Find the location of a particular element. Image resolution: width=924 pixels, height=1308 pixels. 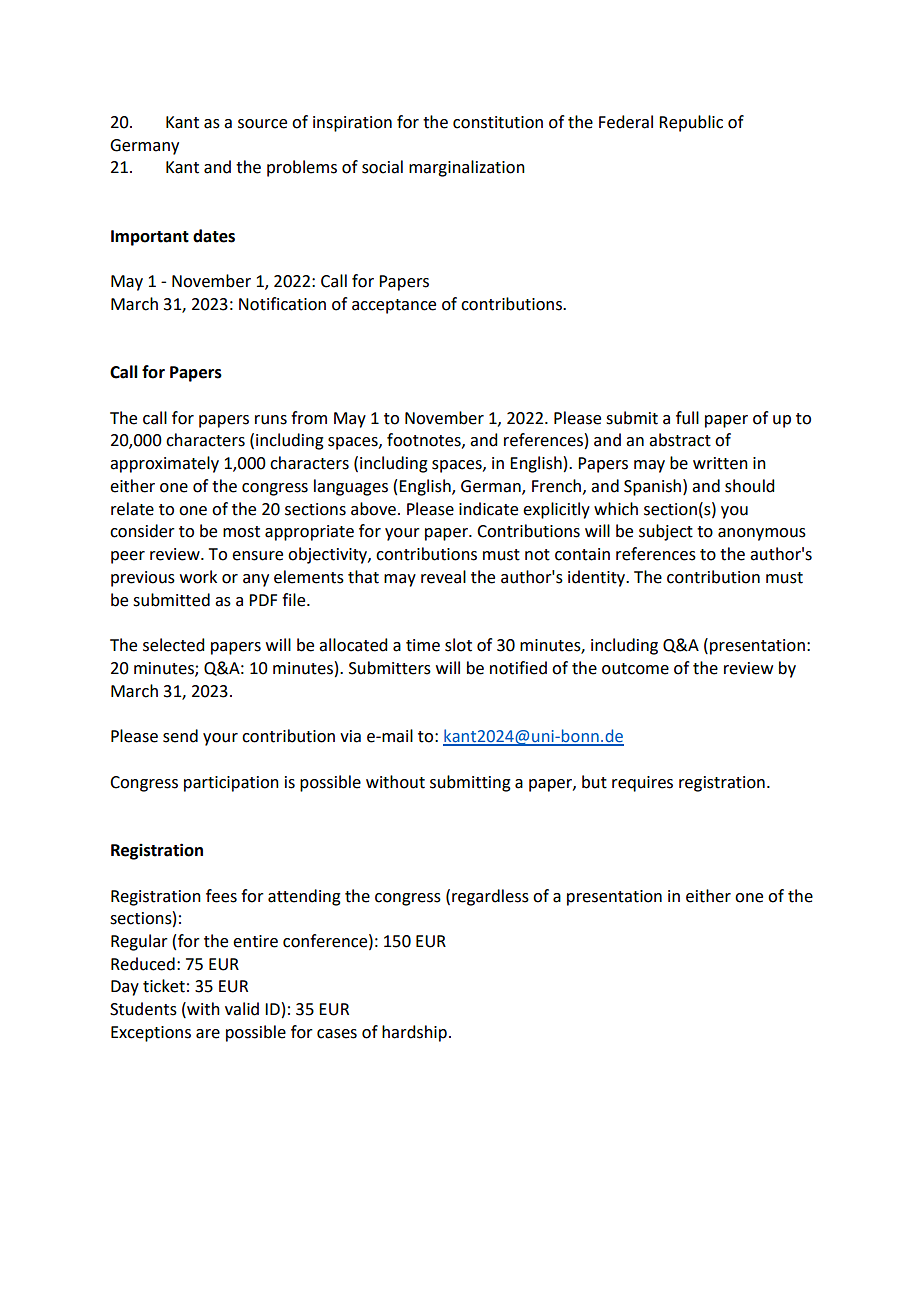

via is located at coordinates (350, 736).
